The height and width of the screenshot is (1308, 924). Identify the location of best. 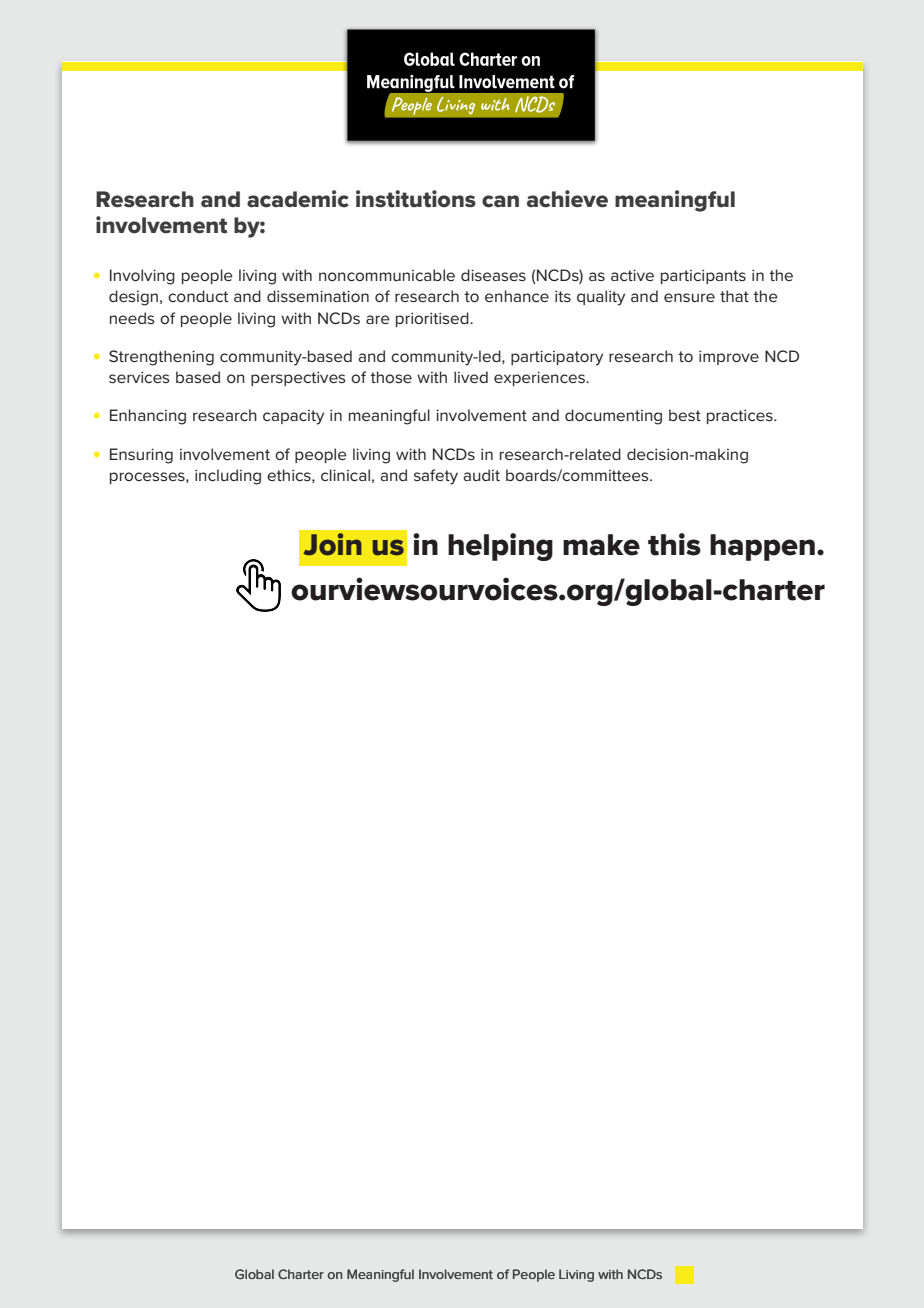
(685, 415).
